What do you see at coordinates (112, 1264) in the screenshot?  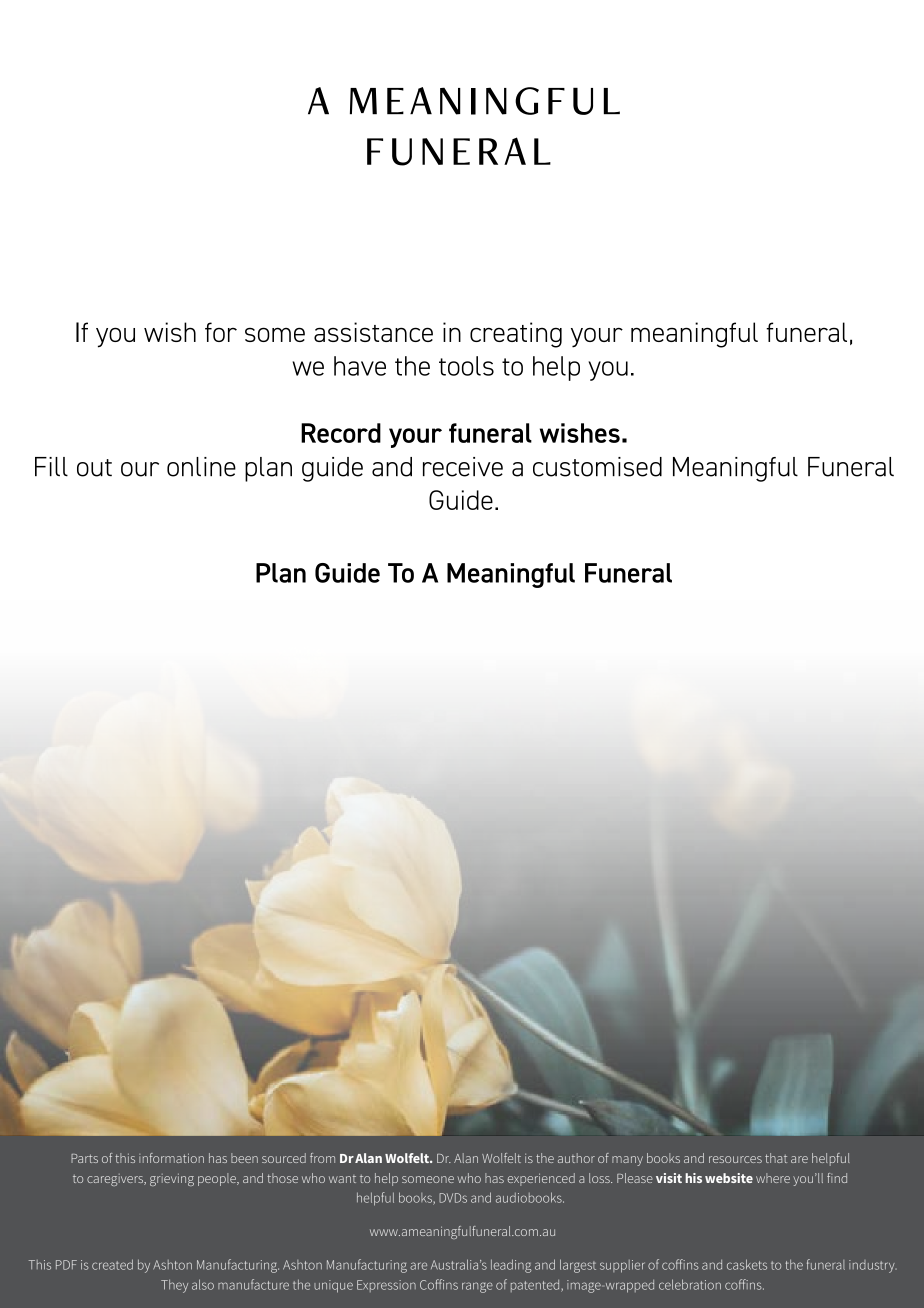 I see `created` at bounding box center [112, 1264].
